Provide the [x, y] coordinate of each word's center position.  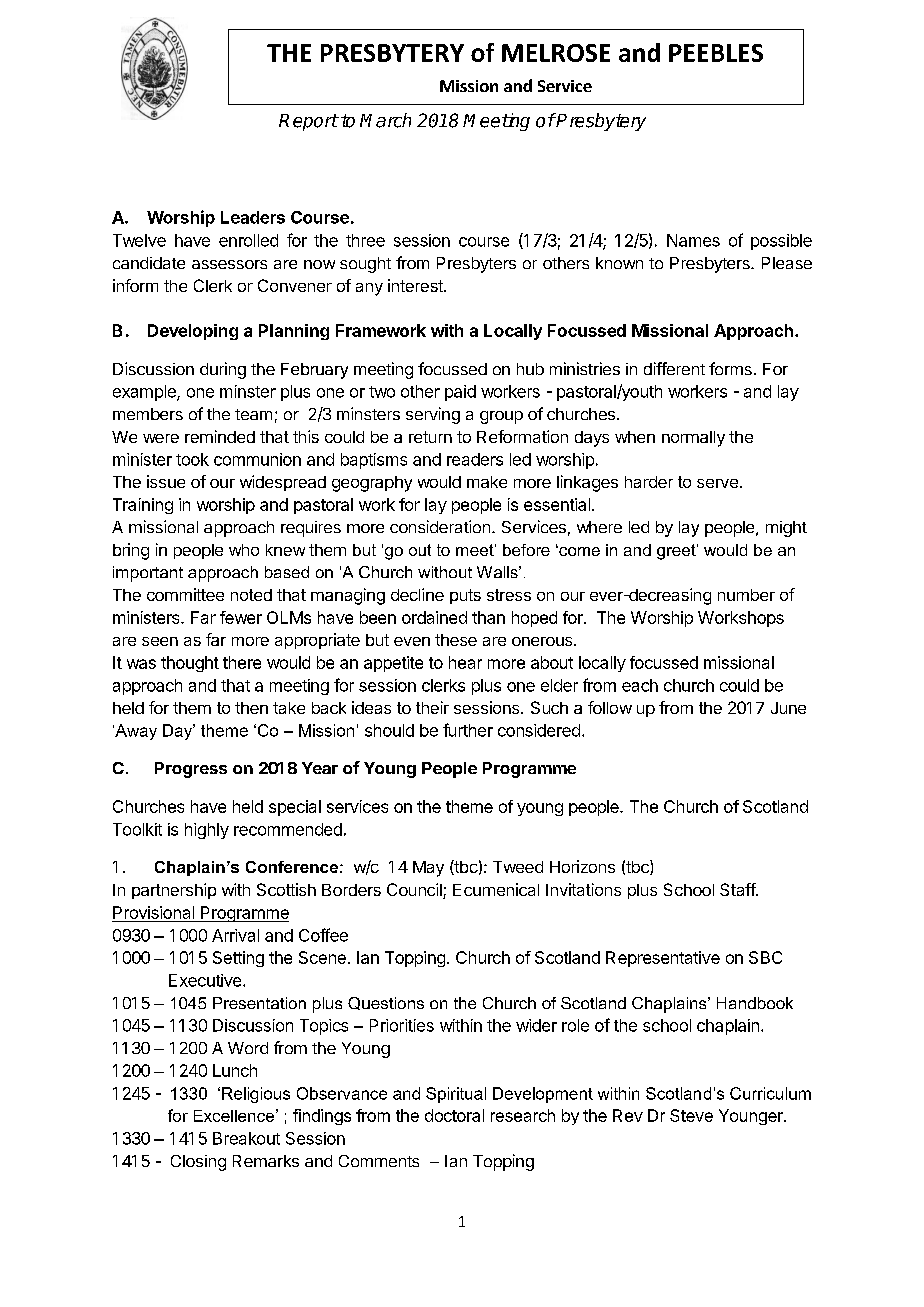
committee [185, 594]
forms [730, 368]
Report [308, 122]
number [746, 595]
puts [465, 596]
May [428, 869]
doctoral [454, 1115]
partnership [174, 891]
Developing [193, 332]
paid [460, 393]
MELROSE [556, 53]
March [385, 120]
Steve [691, 1115]
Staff [738, 889]
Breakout [246, 1138]
